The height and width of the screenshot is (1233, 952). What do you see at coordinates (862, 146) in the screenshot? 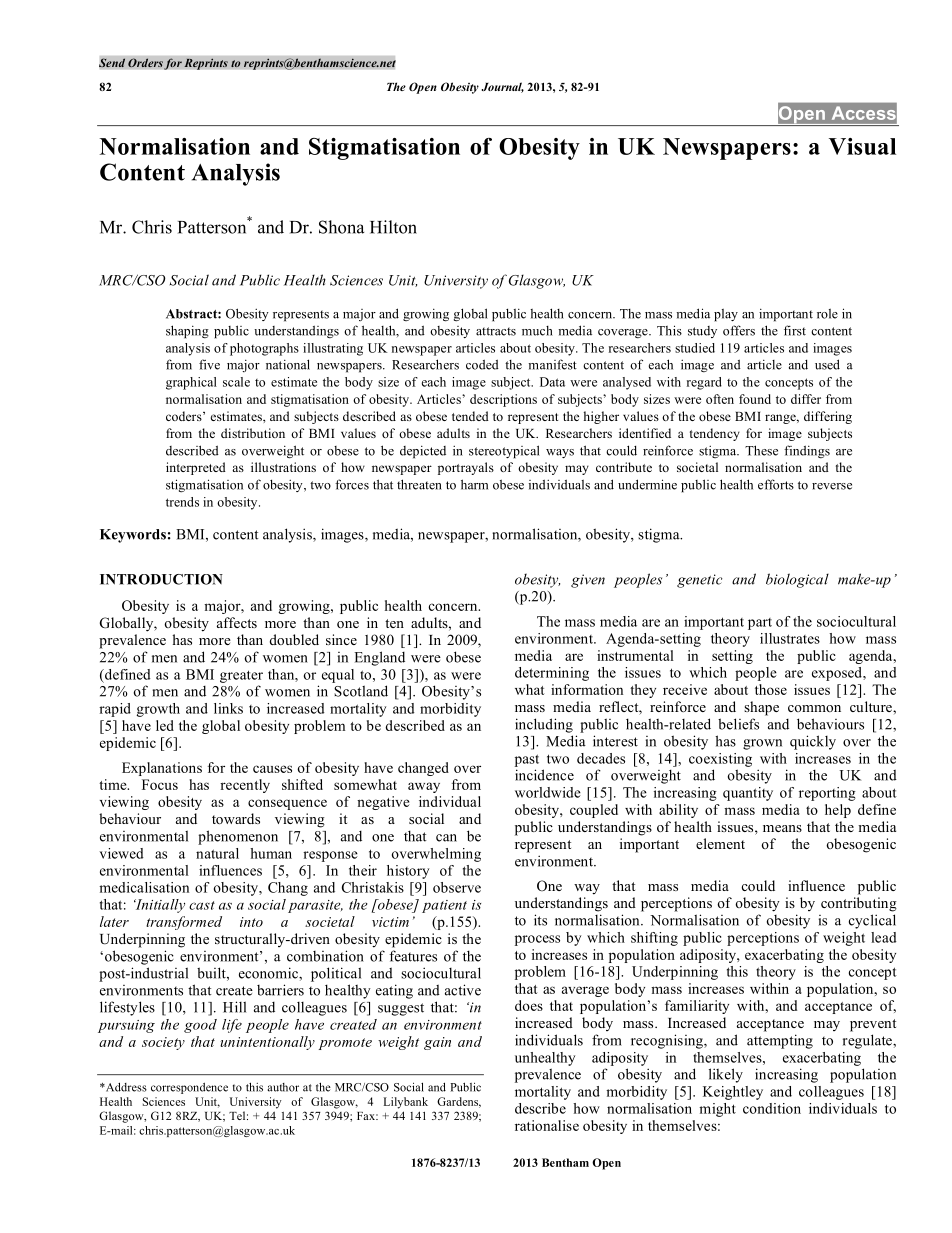
I see `Visual` at bounding box center [862, 146].
